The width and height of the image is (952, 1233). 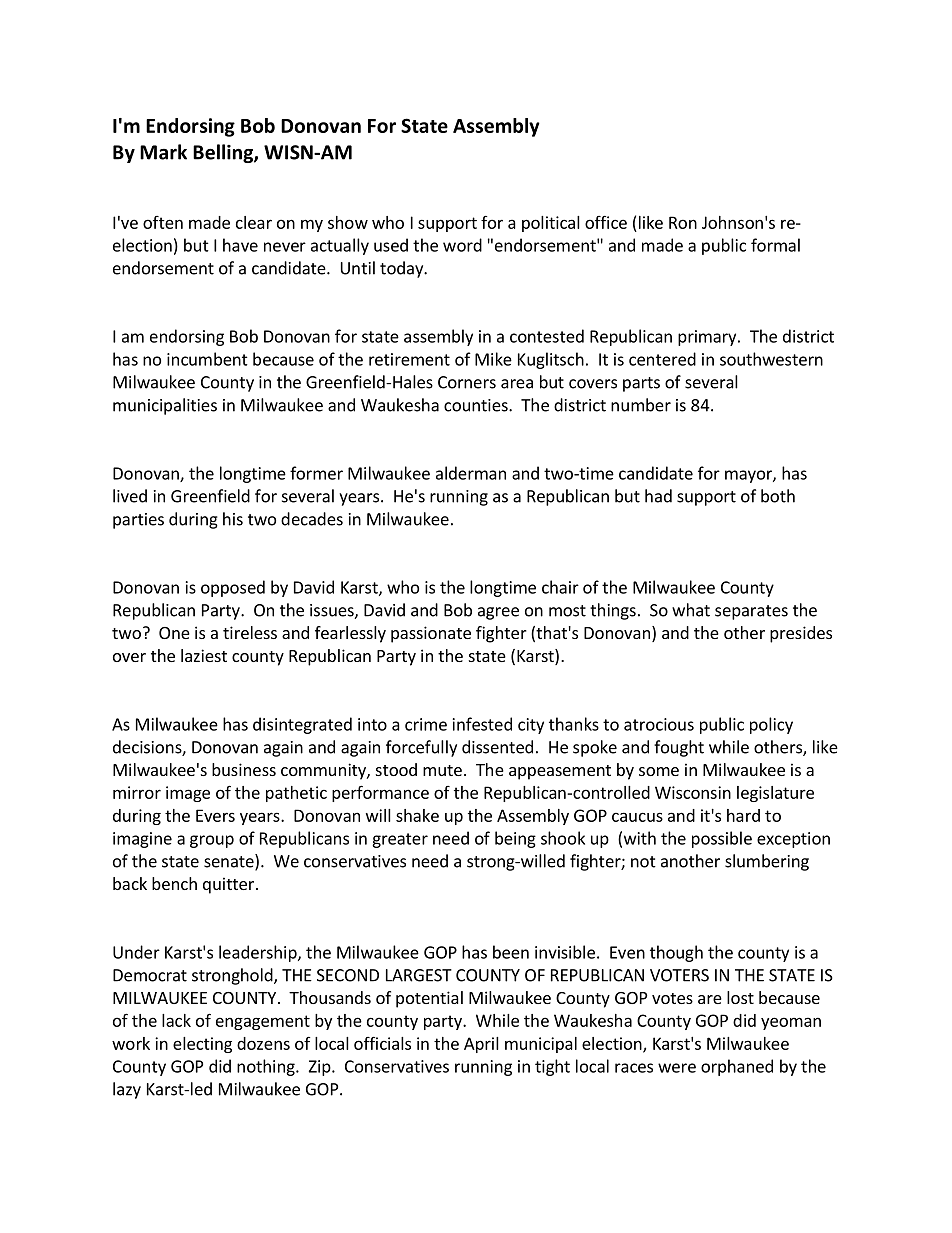 What do you see at coordinates (775, 245) in the image?
I see `formal` at bounding box center [775, 245].
